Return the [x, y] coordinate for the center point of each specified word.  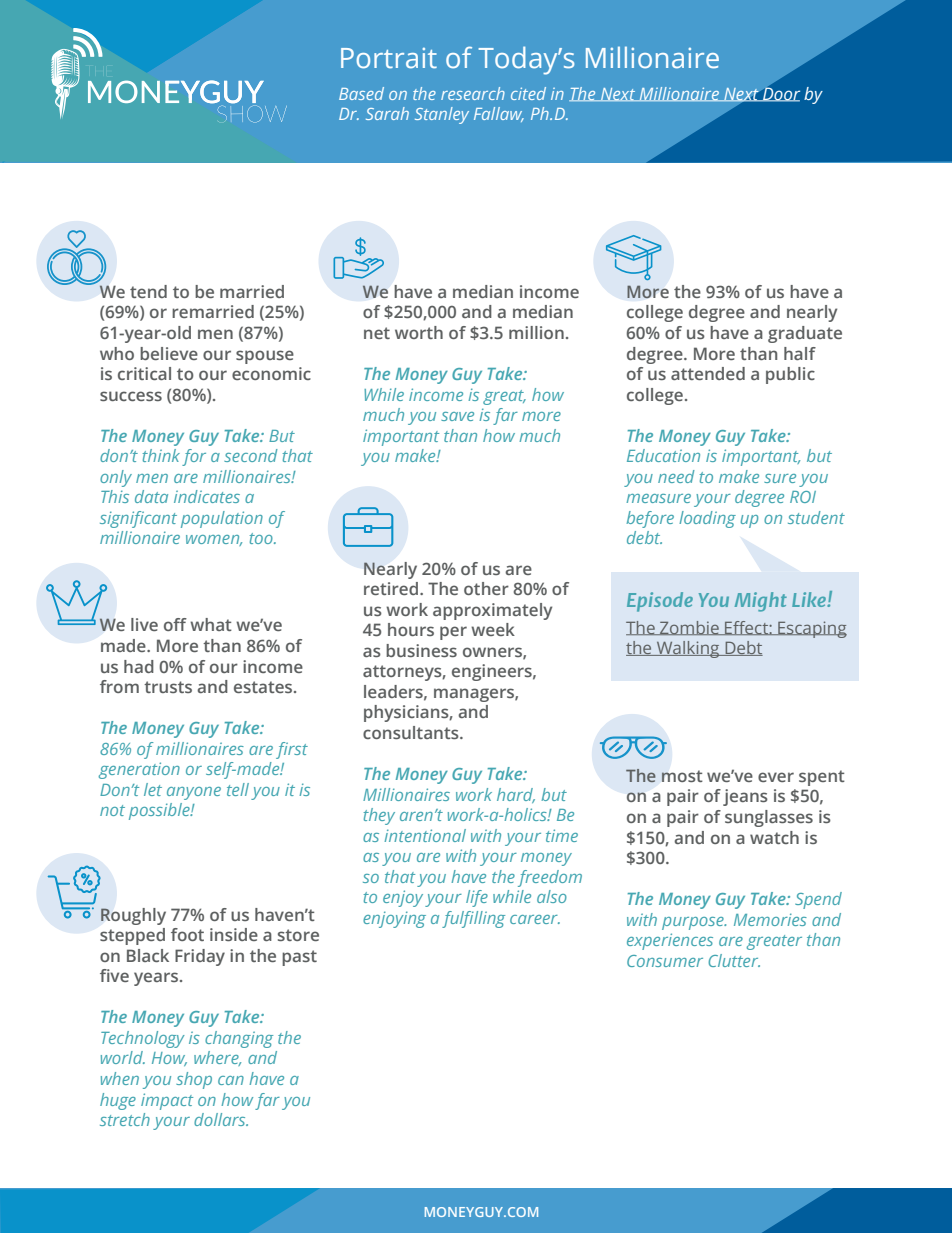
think [161, 455]
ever [776, 777]
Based [361, 93]
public [790, 375]
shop [194, 1080]
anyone [194, 793]
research [473, 93]
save [457, 416]
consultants [412, 732]
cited [528, 93]
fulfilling [473, 919]
